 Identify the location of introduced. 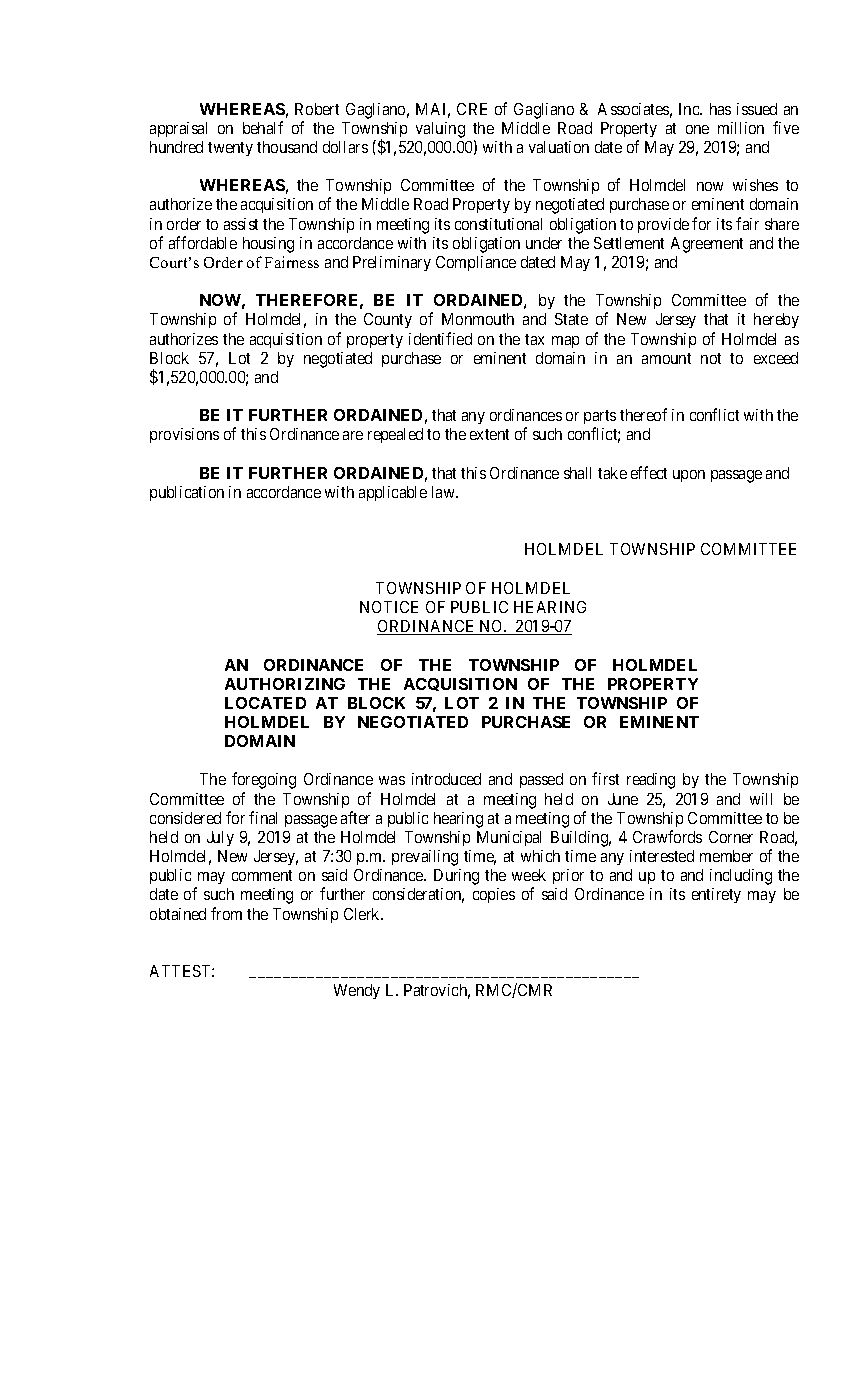
(446, 779).
